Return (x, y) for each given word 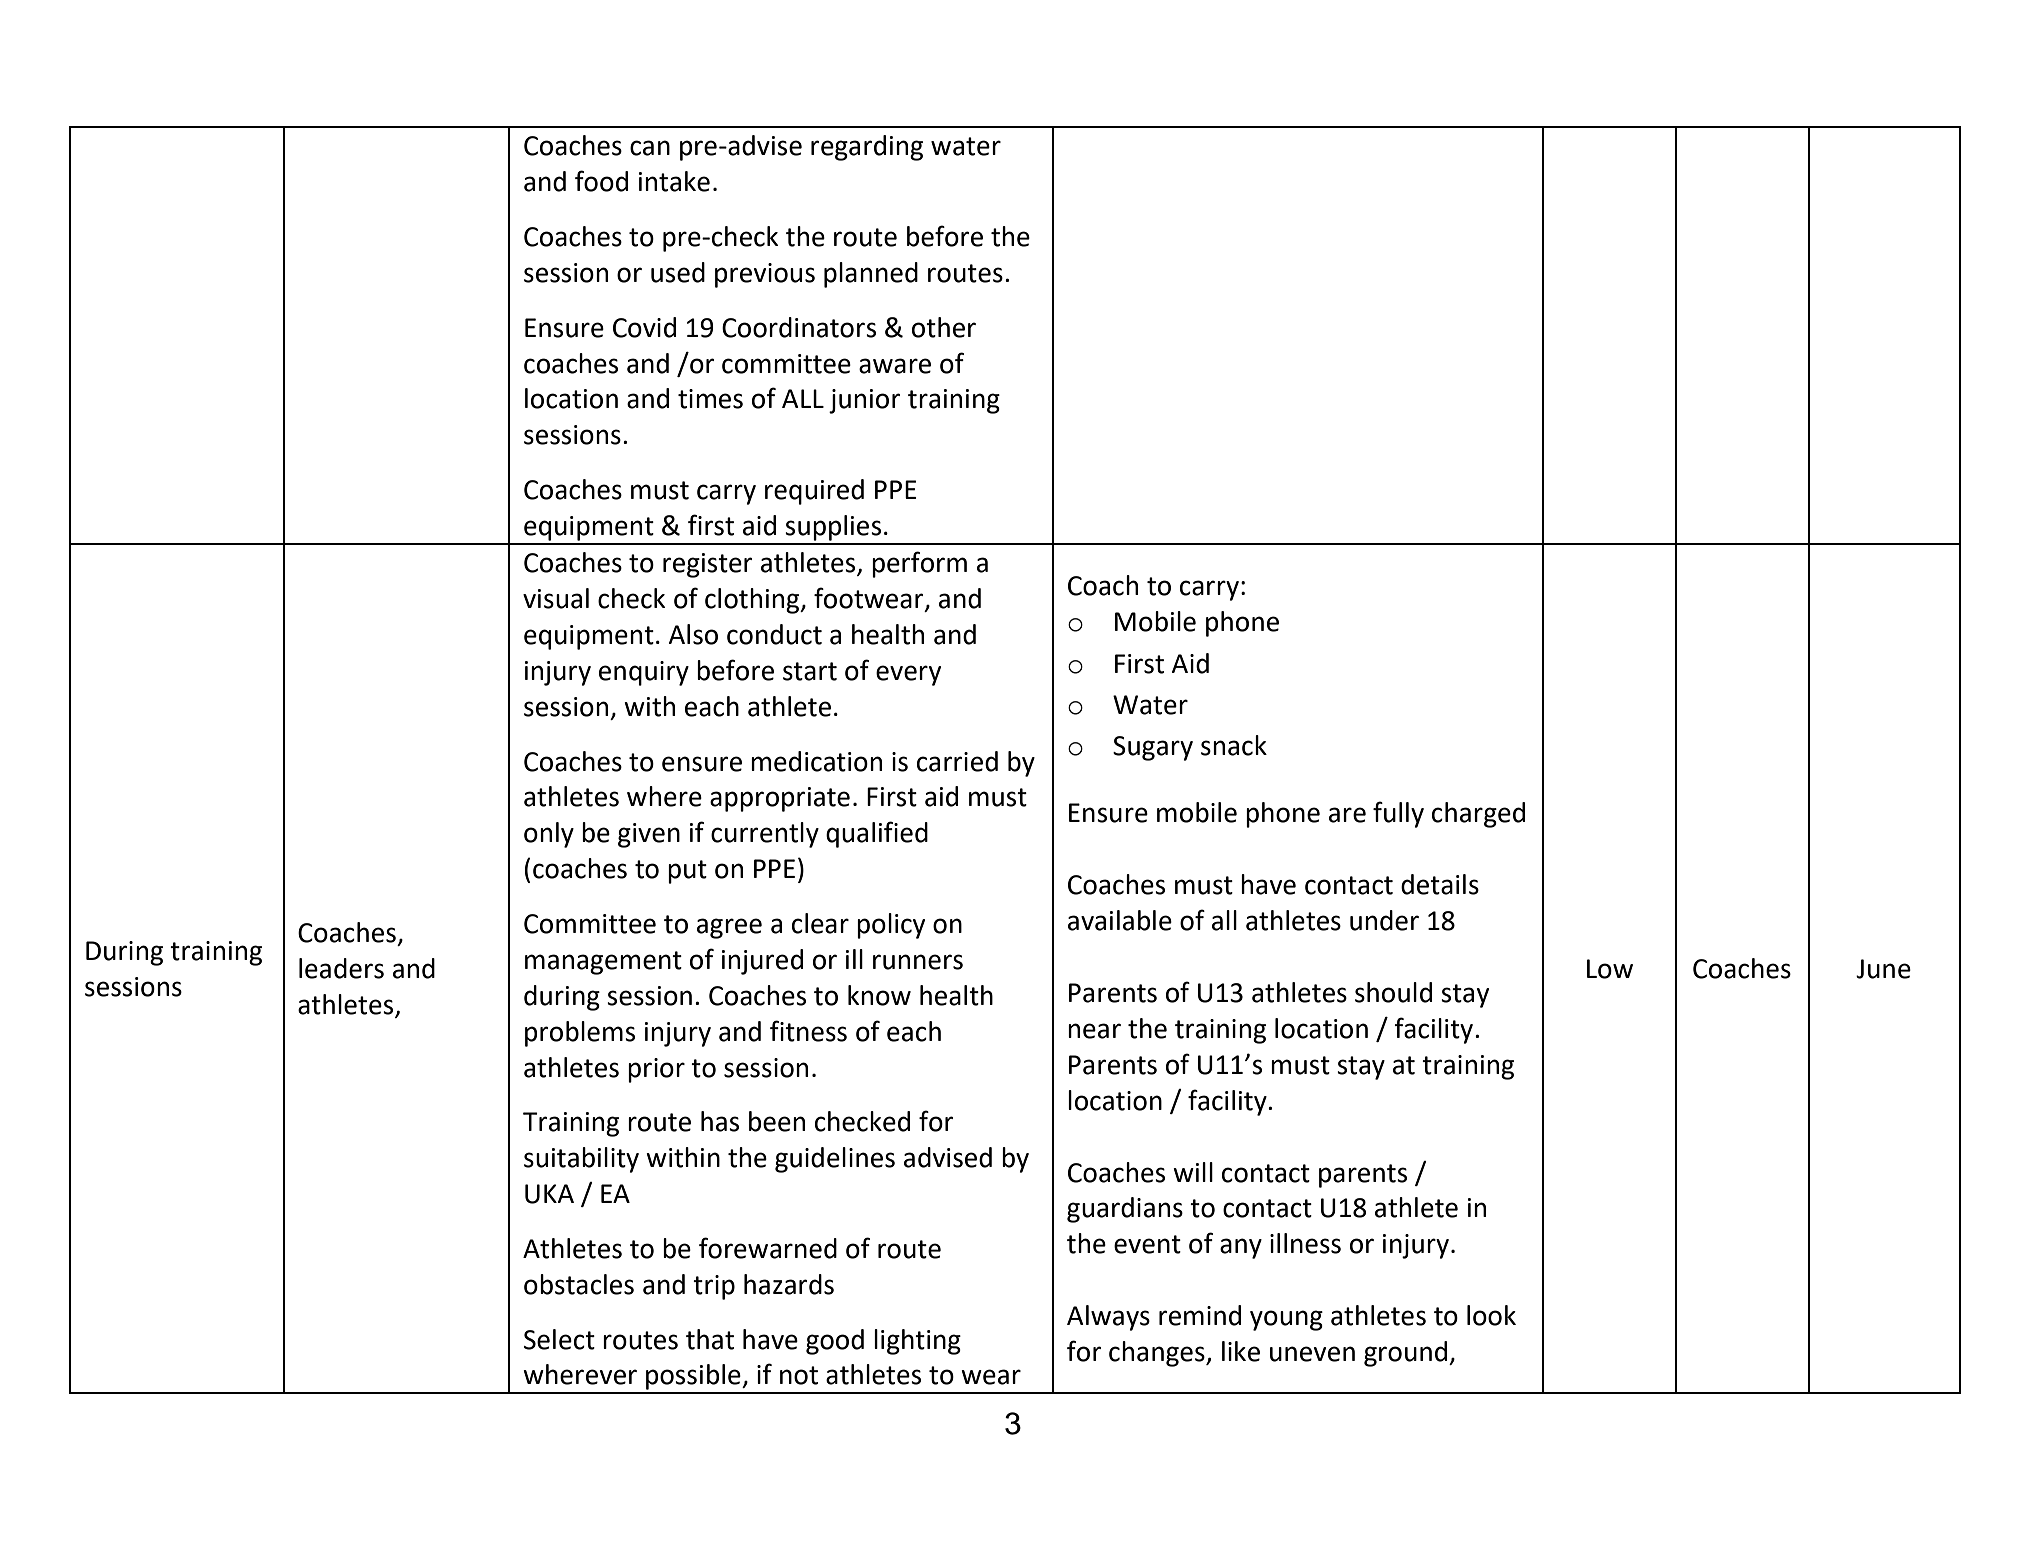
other (944, 327)
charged (1478, 815)
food (601, 181)
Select (559, 1339)
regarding (867, 148)
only (549, 835)
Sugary (1153, 748)
